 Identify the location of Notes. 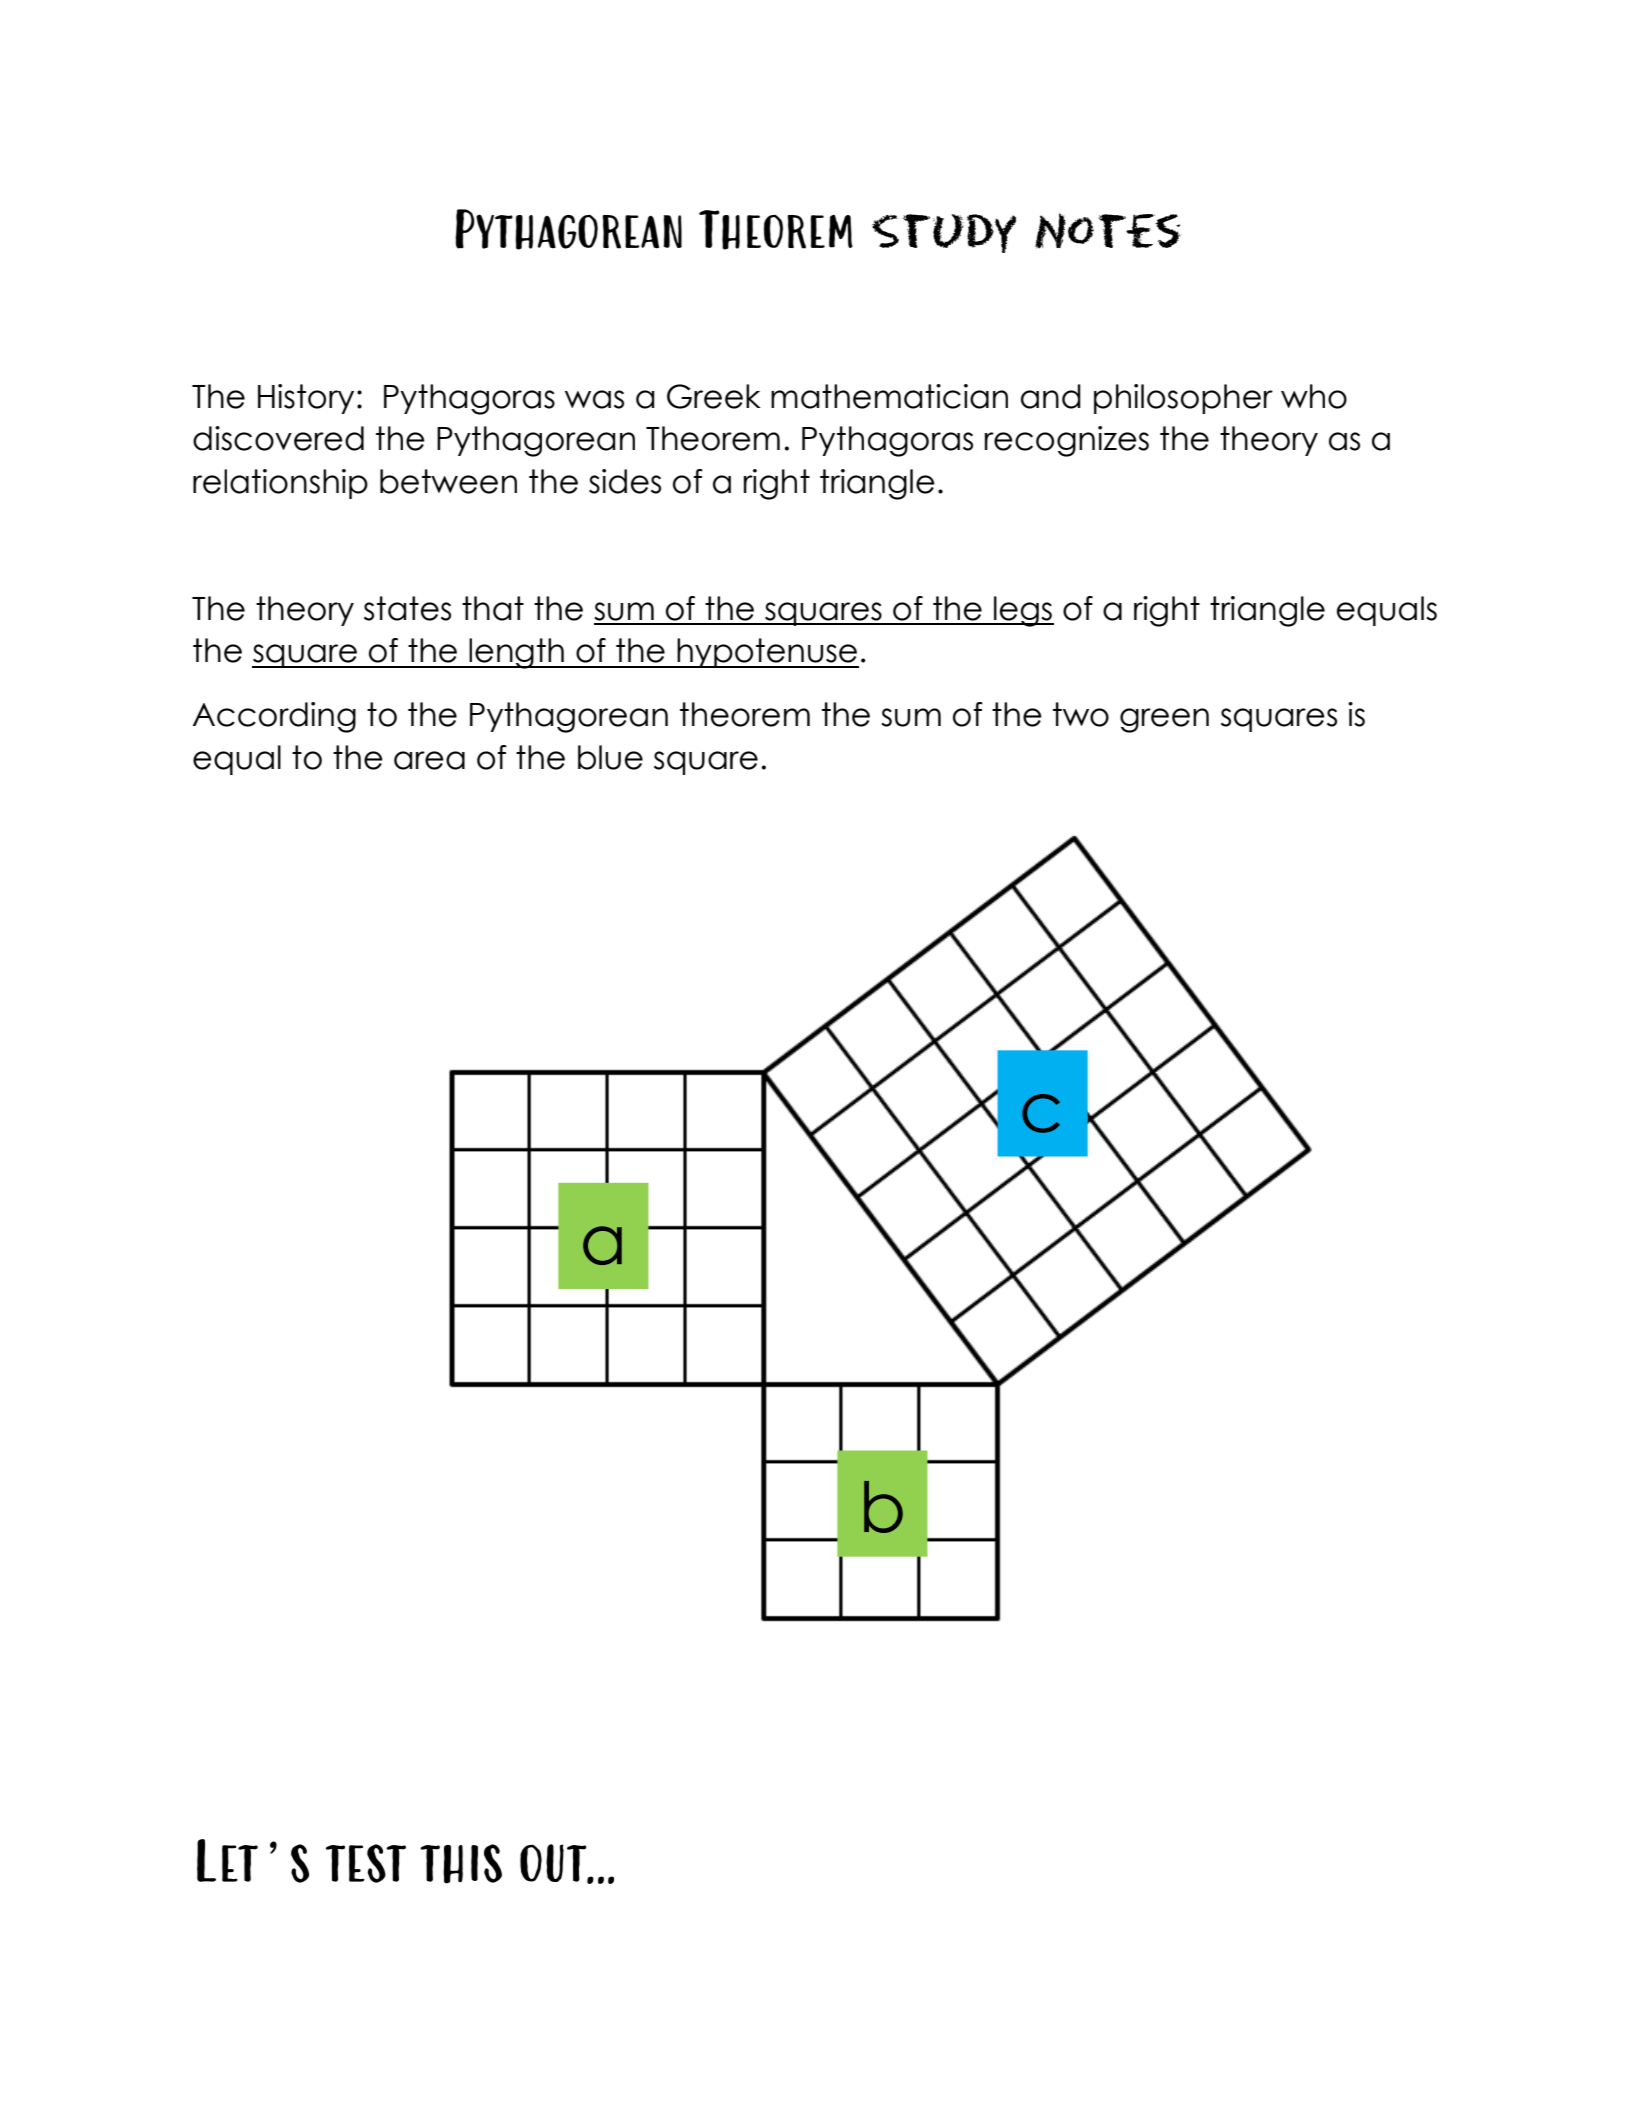
(1108, 231).
